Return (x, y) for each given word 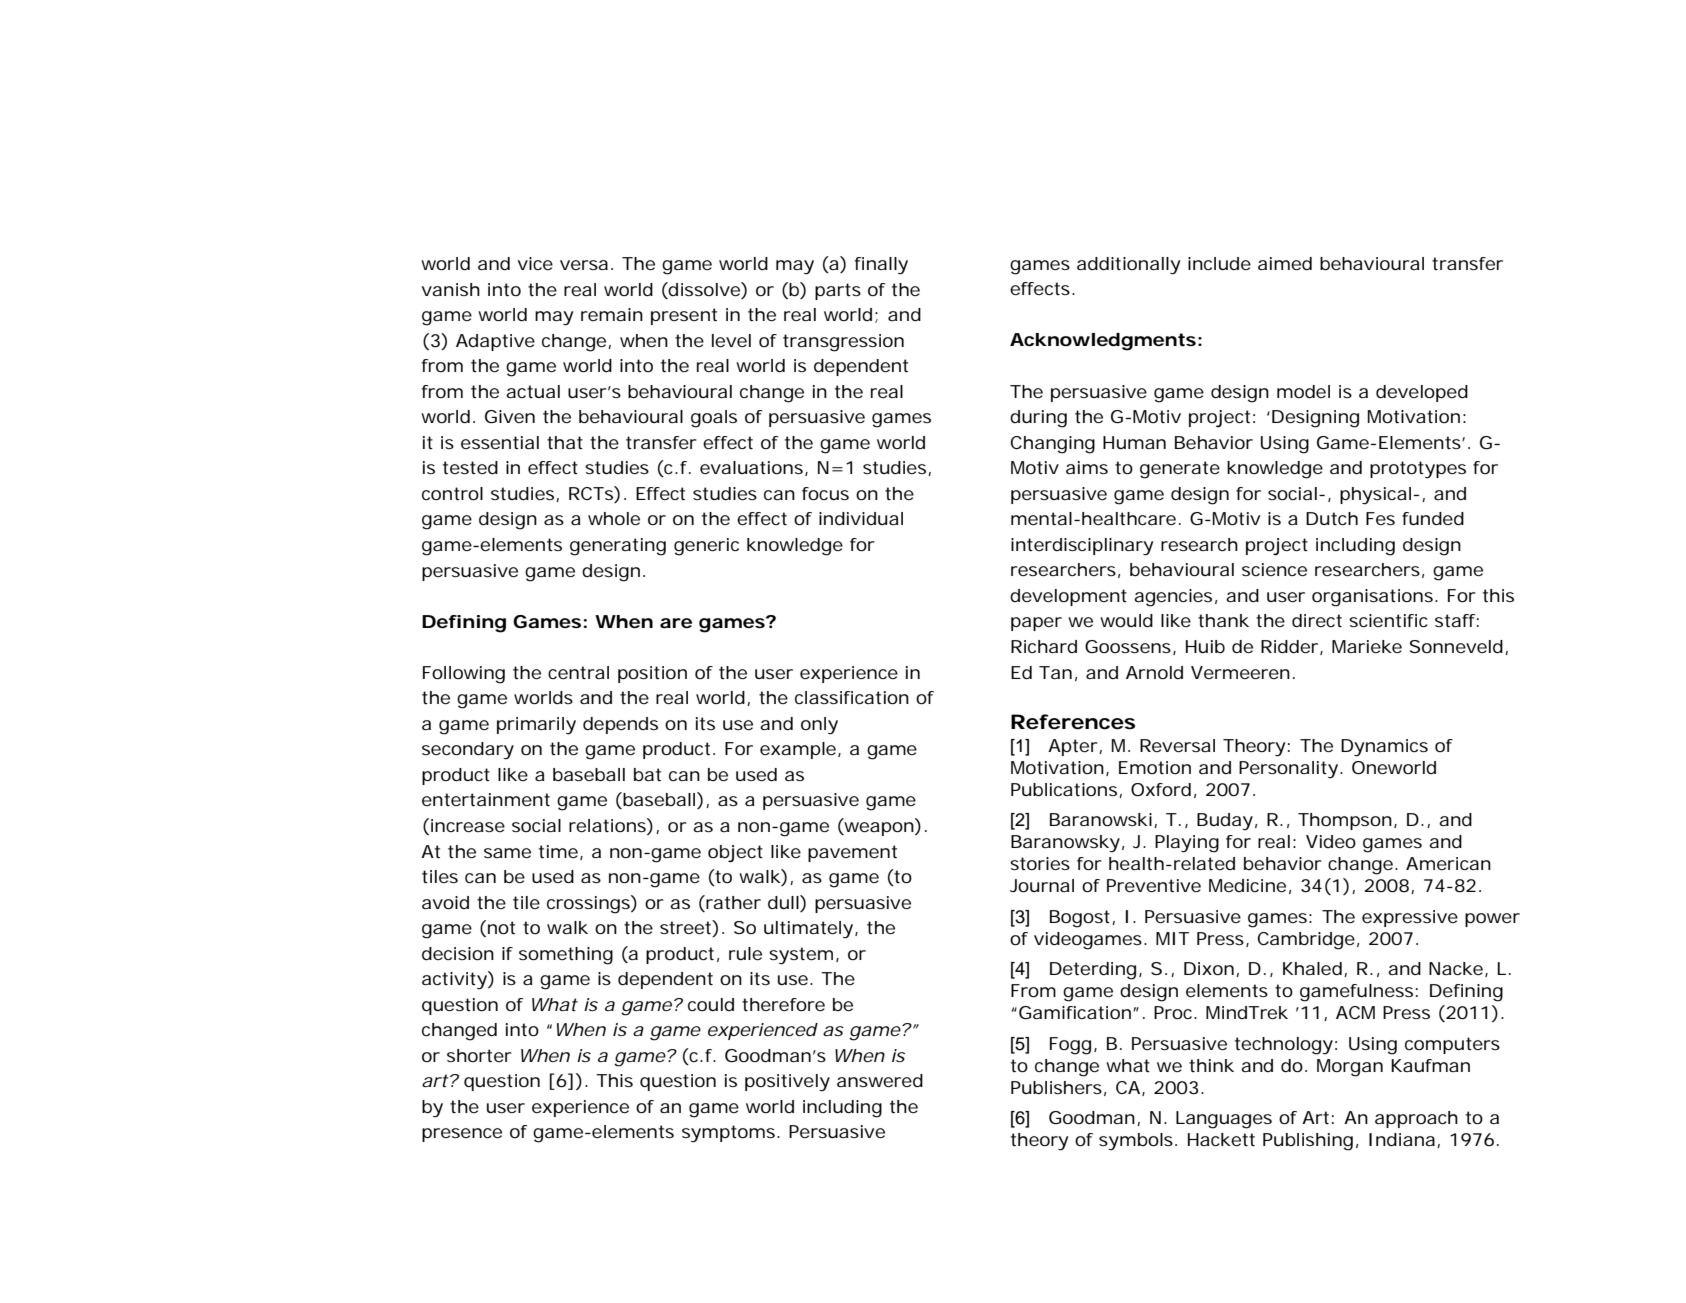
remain (612, 314)
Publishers (1056, 1087)
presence (462, 1135)
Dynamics (1384, 748)
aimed (1285, 263)
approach (1416, 1119)
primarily (536, 726)
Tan (1055, 672)
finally (881, 266)
